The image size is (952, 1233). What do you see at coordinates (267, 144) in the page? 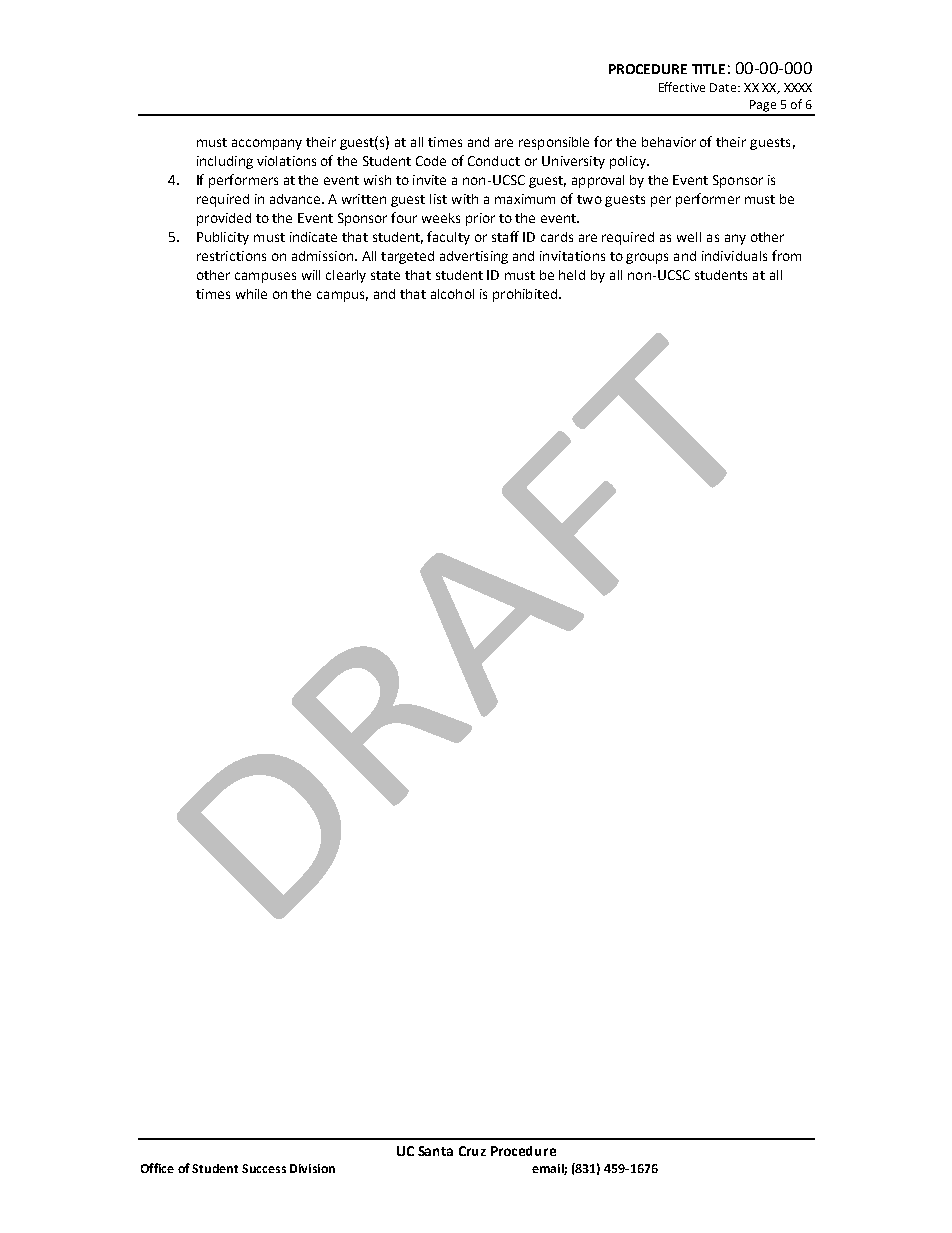
I see `accompany` at bounding box center [267, 144].
